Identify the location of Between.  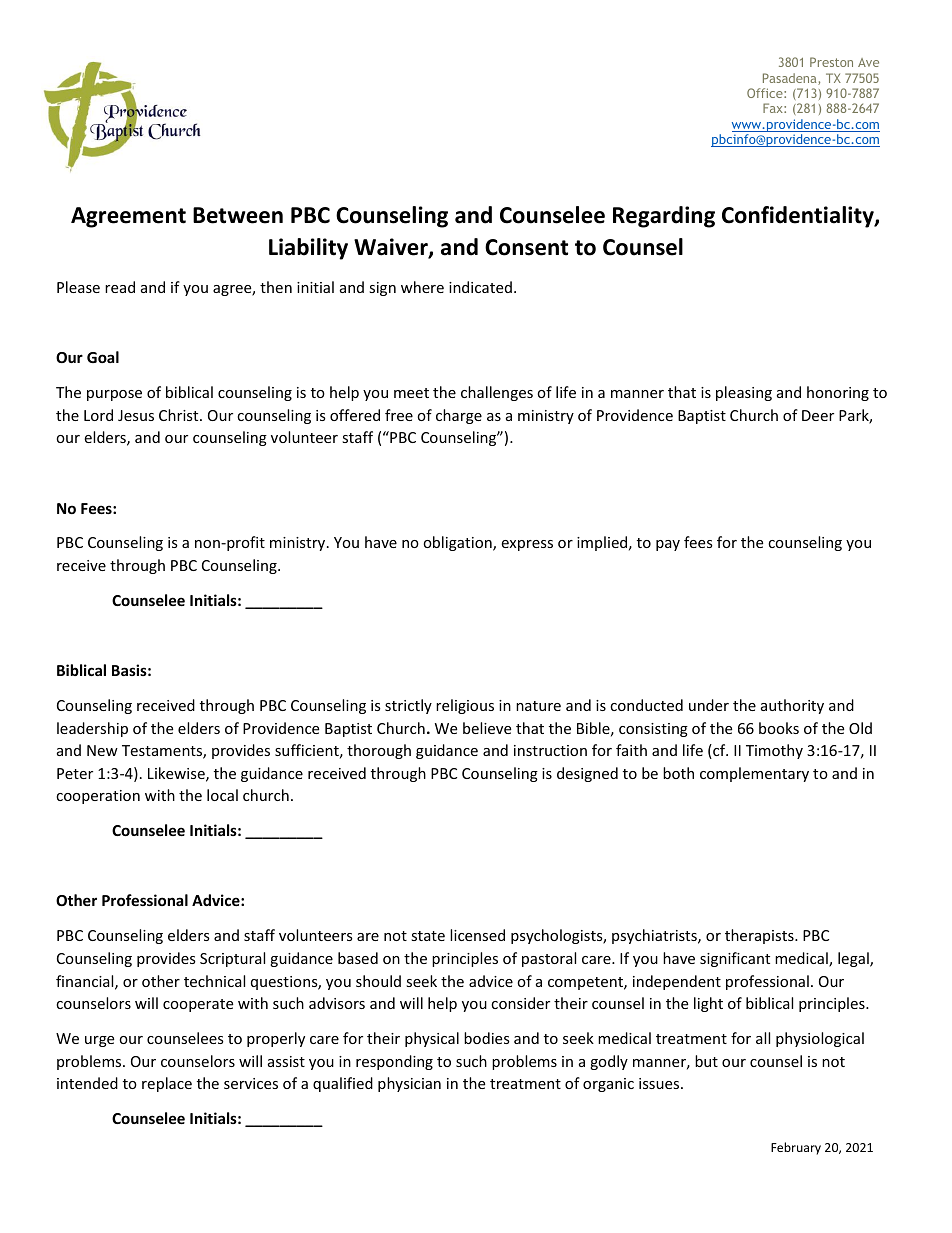
(238, 215).
